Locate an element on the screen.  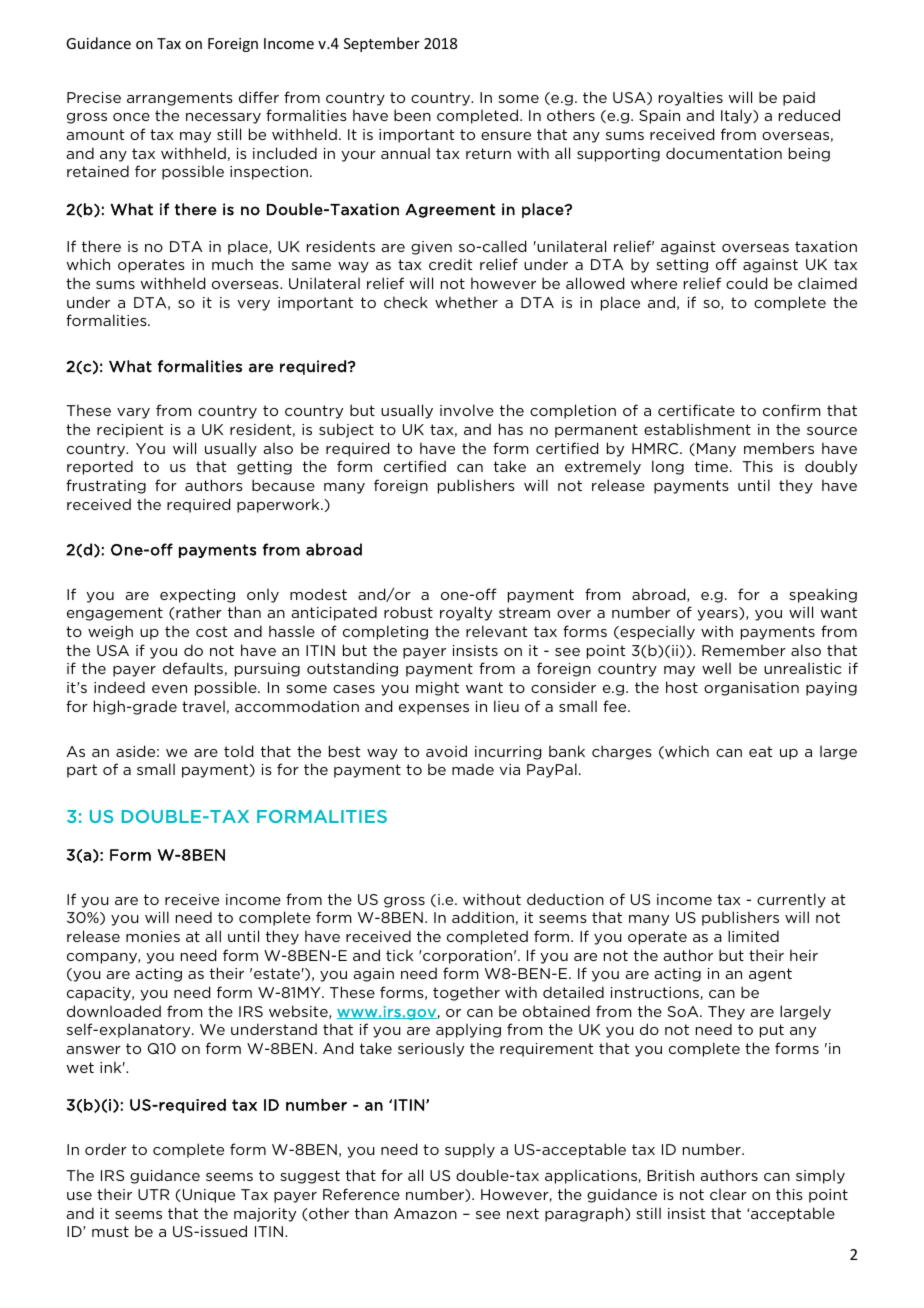
Amazon is located at coordinates (425, 1213).
